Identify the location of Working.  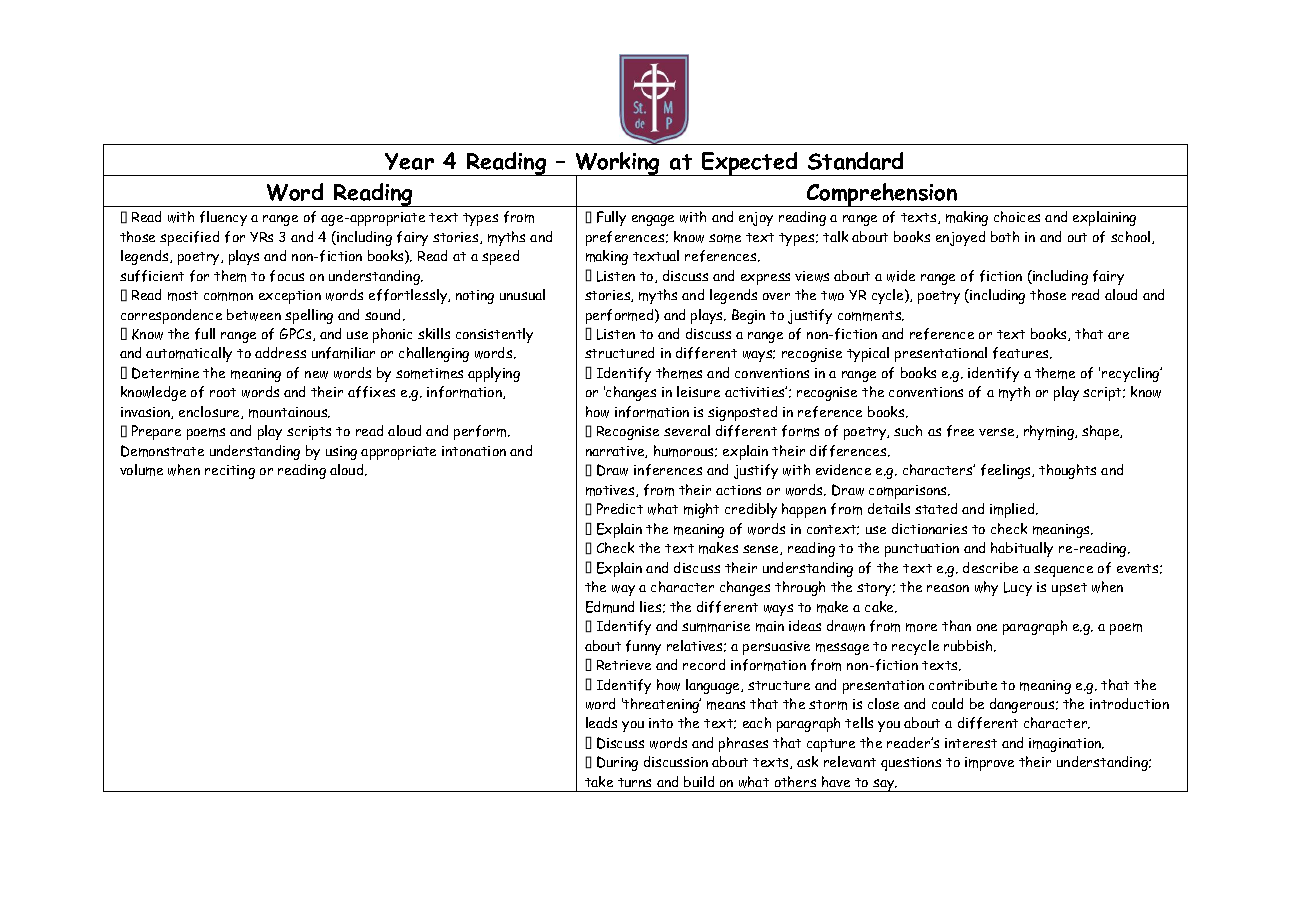
(618, 165).
